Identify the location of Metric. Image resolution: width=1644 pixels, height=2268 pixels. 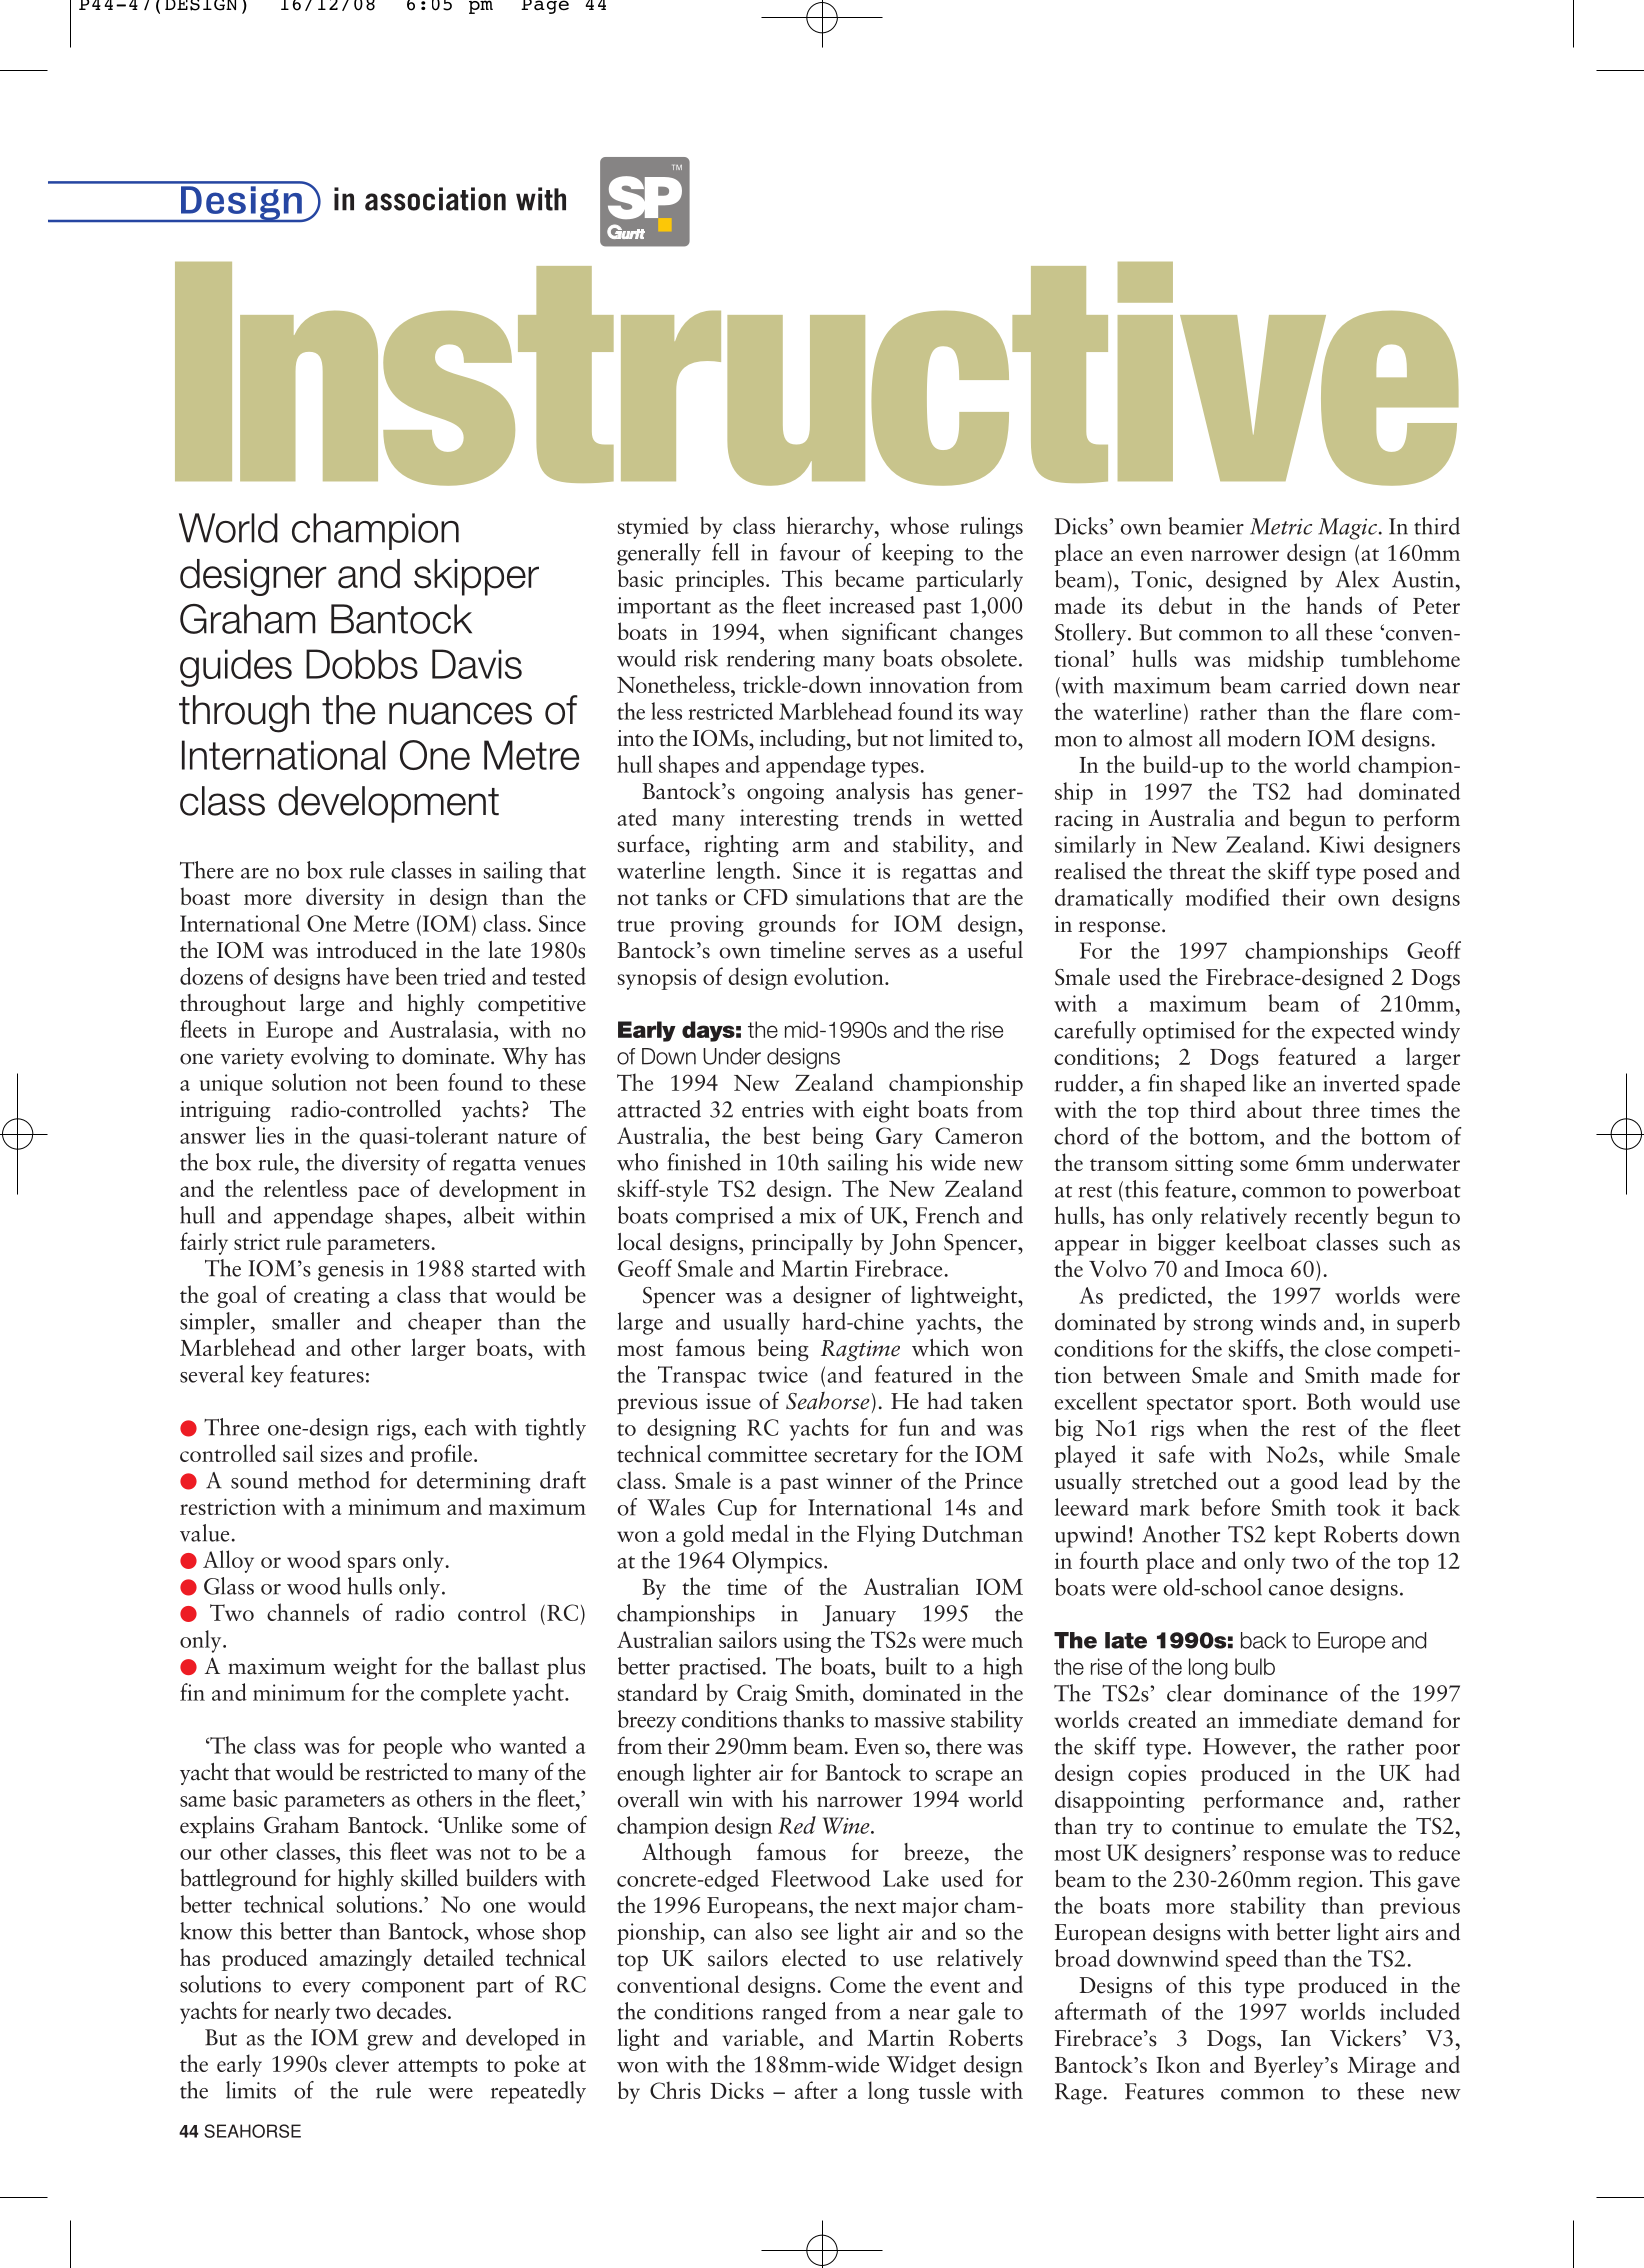
(1281, 526).
